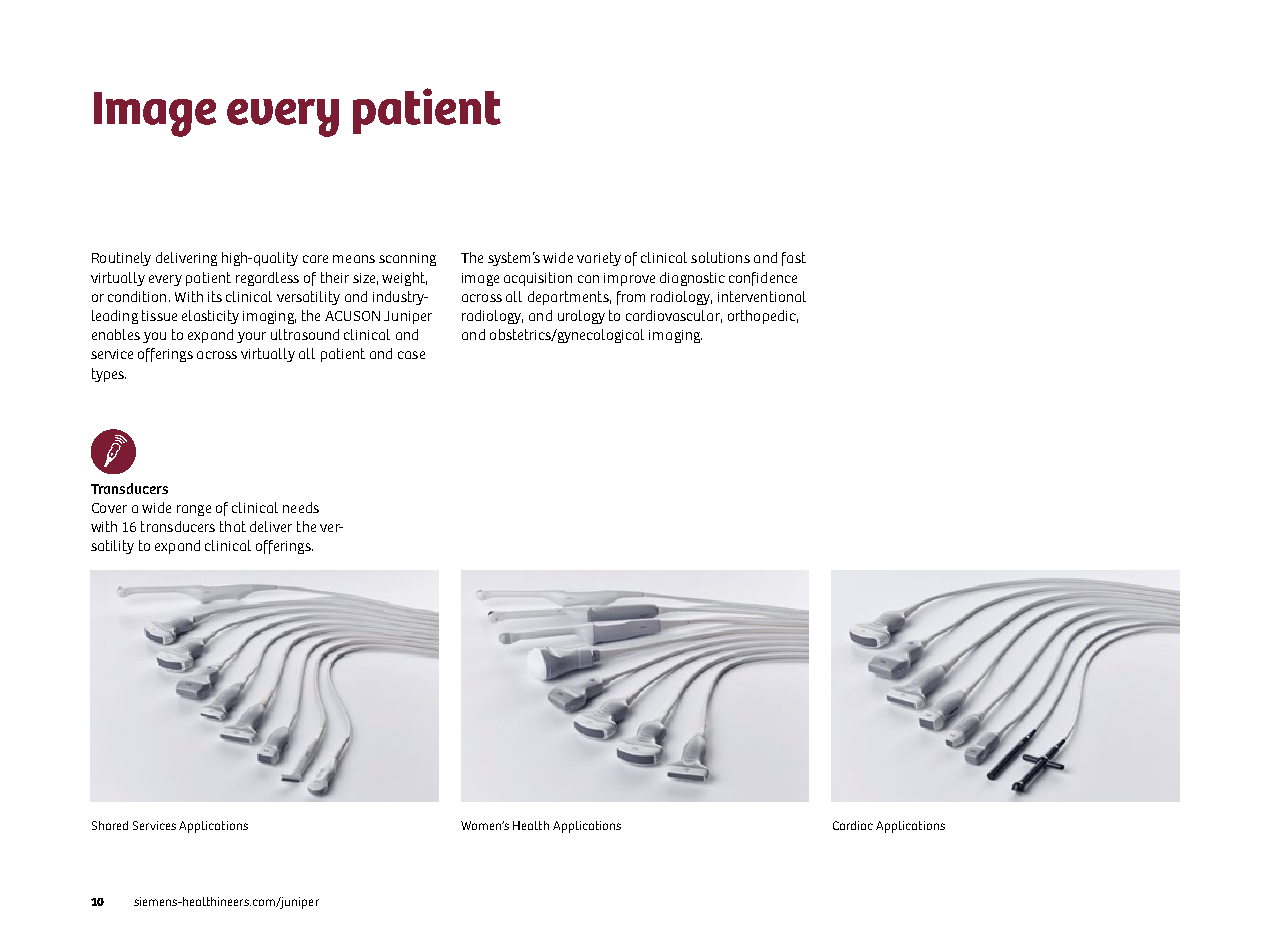  What do you see at coordinates (233, 526) in the screenshot?
I see `that` at bounding box center [233, 526].
